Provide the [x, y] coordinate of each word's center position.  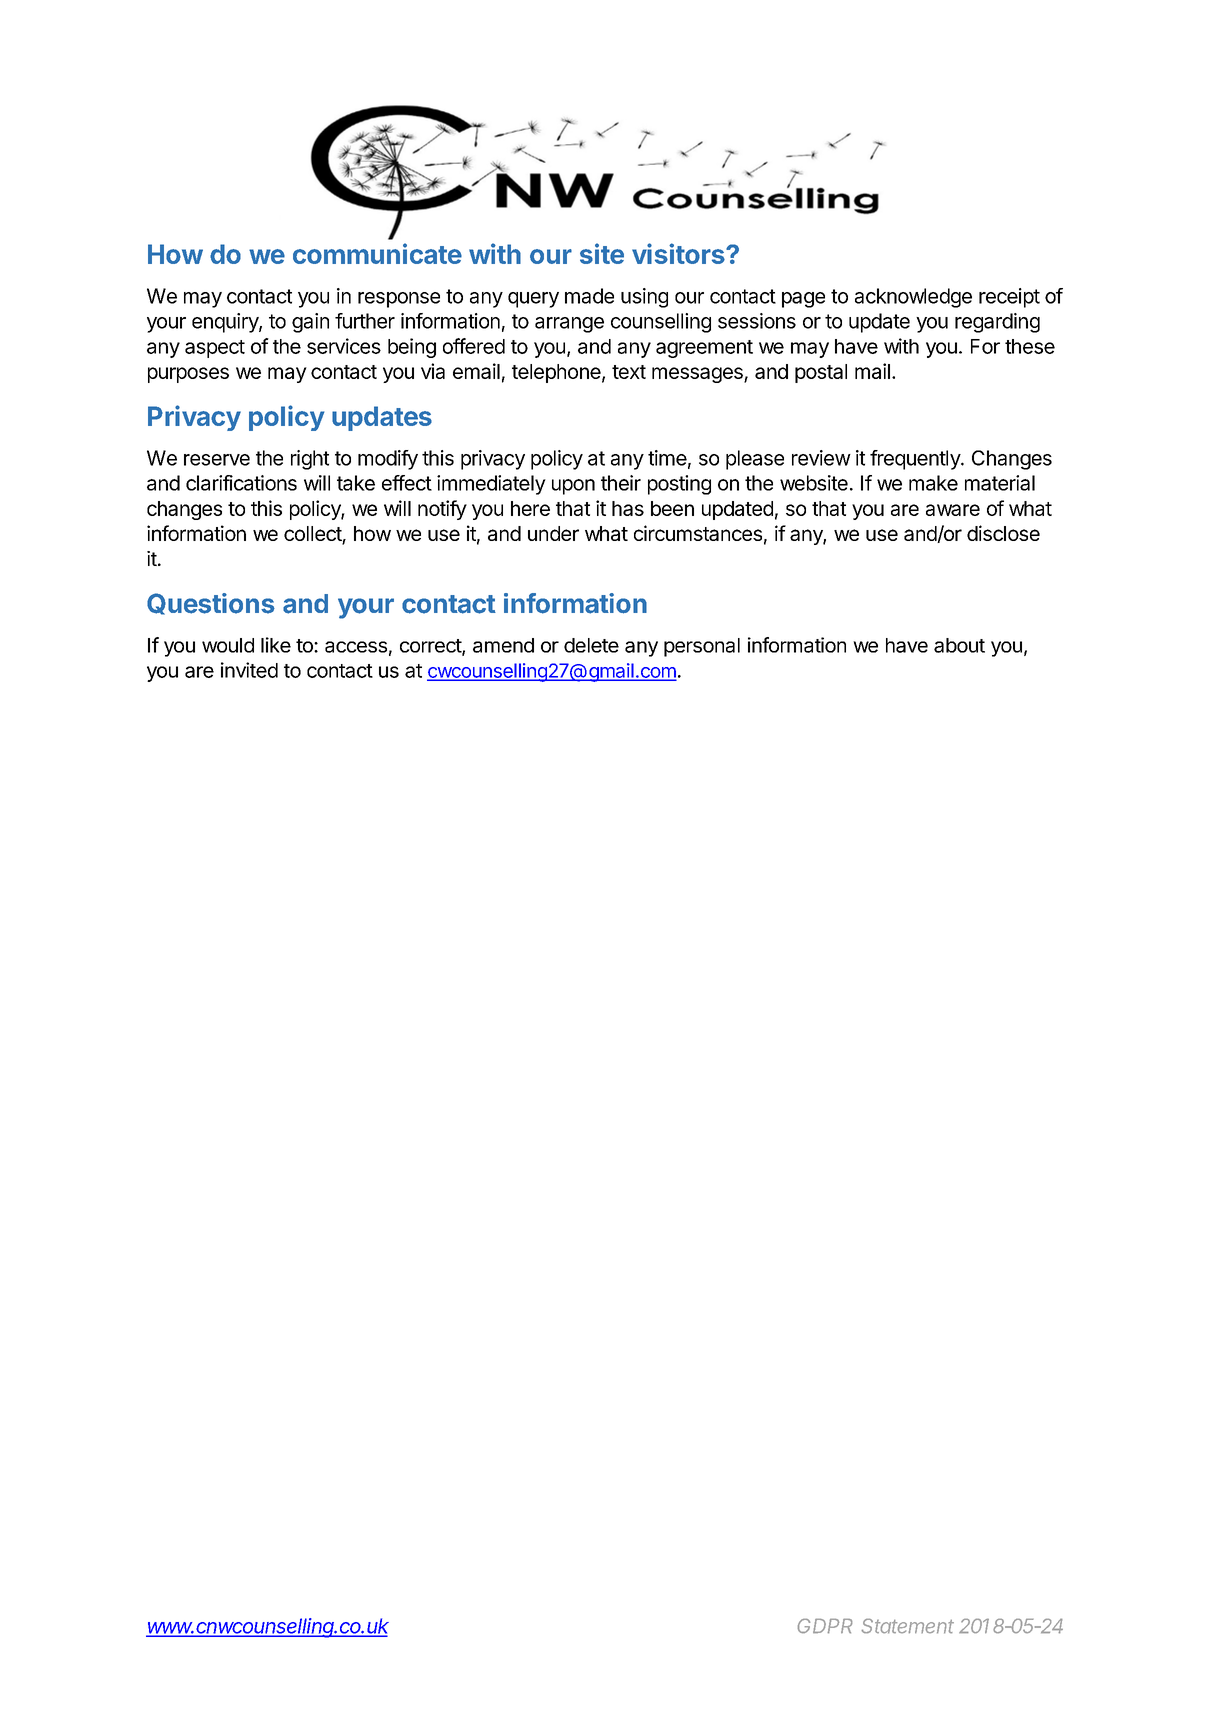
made [589, 296]
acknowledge [913, 298]
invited [249, 670]
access [356, 647]
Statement [907, 1626]
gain [310, 323]
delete [591, 645]
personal [702, 647]
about [959, 645]
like [276, 645]
